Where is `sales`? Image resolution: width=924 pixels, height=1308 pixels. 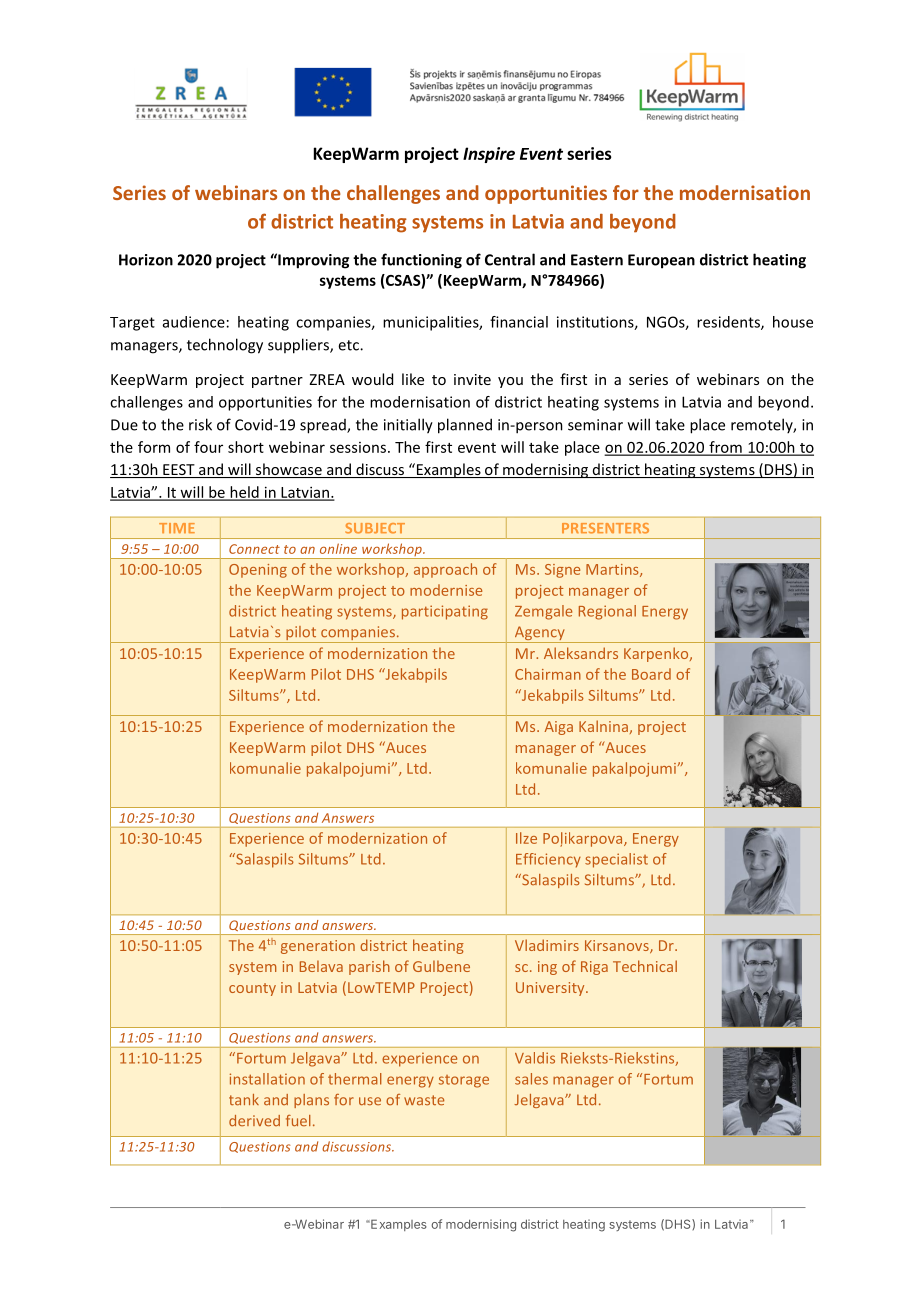 sales is located at coordinates (531, 1079).
